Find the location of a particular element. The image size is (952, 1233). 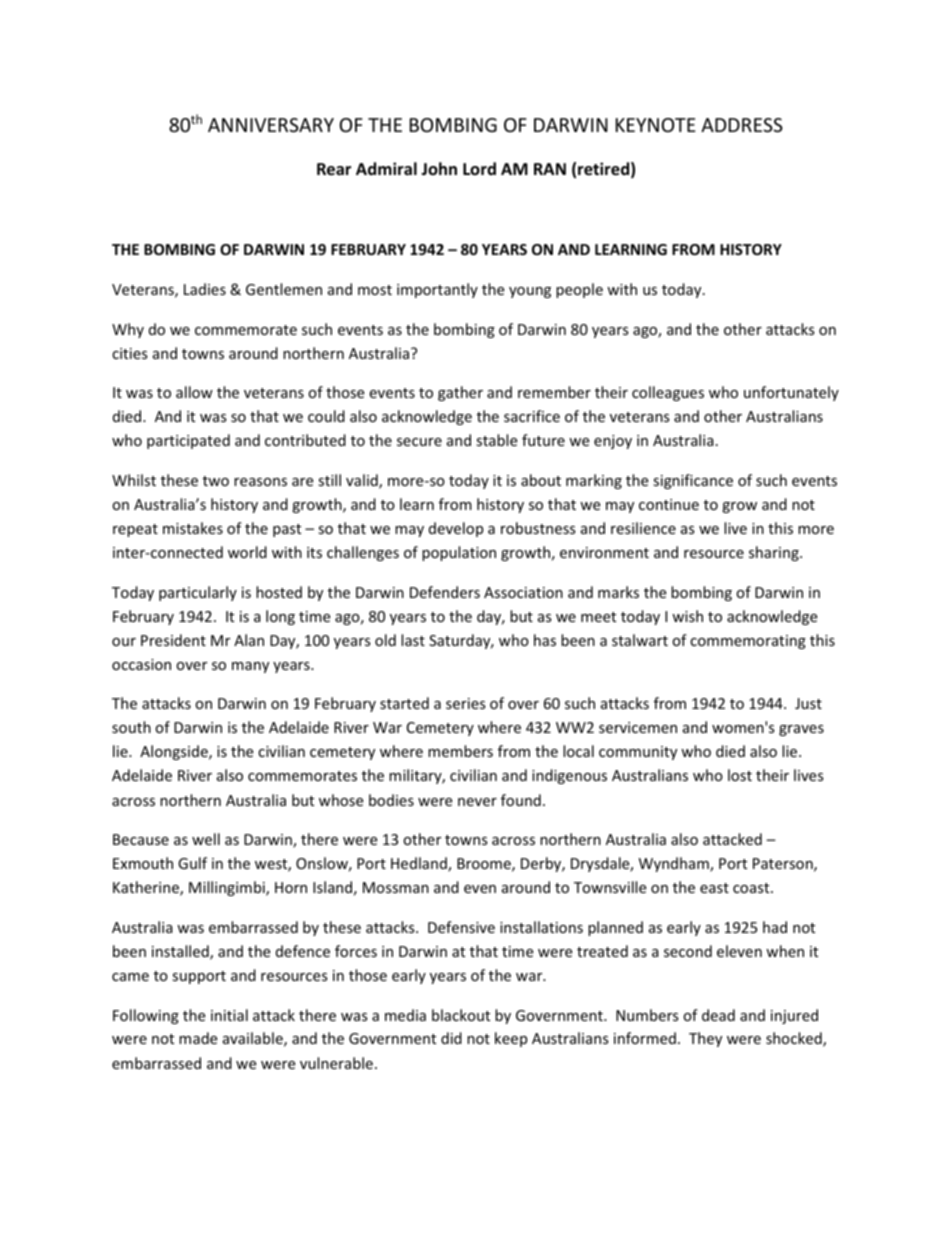

wish is located at coordinates (687, 616).
